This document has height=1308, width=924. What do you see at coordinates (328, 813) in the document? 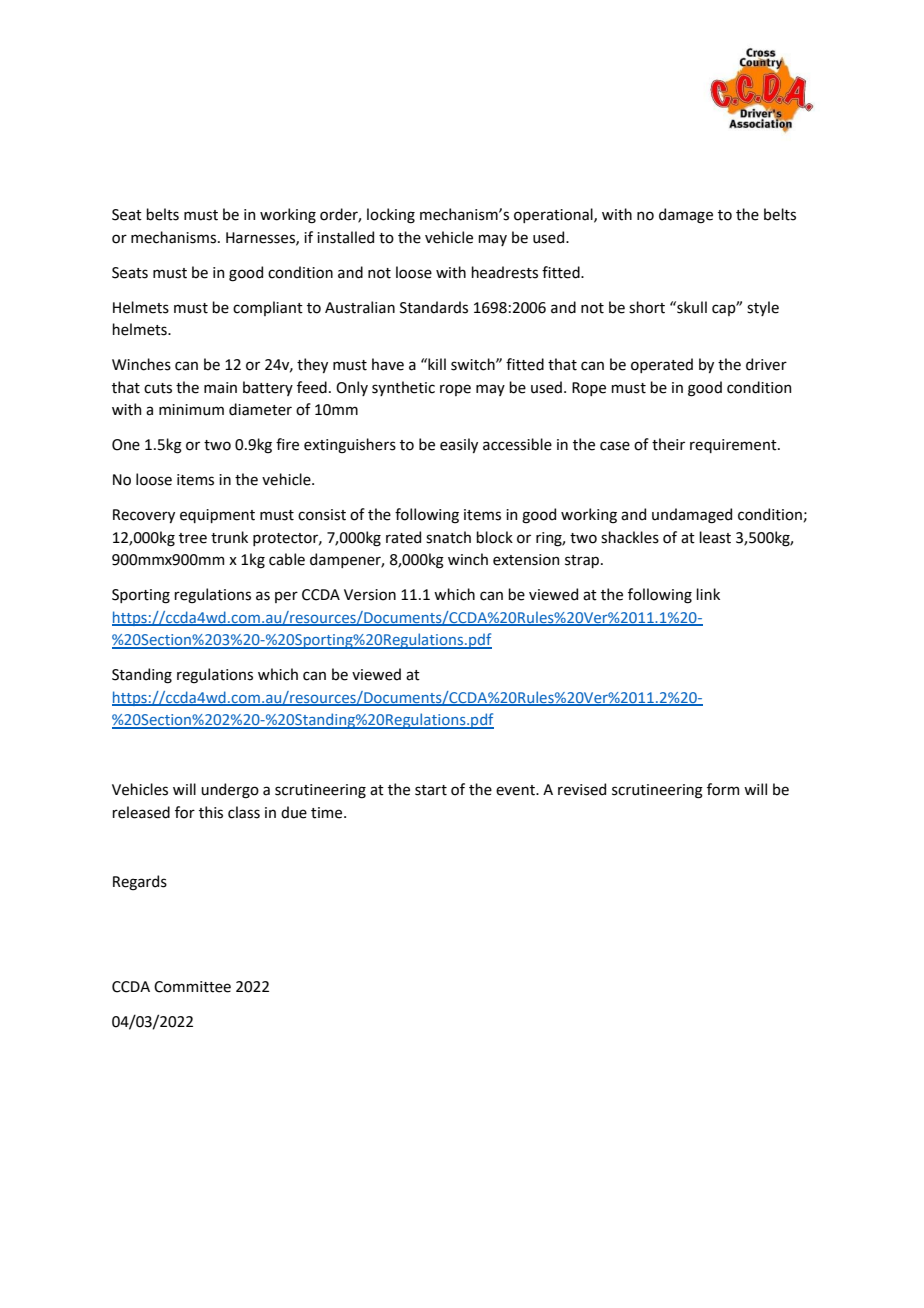
I see `time` at bounding box center [328, 813].
